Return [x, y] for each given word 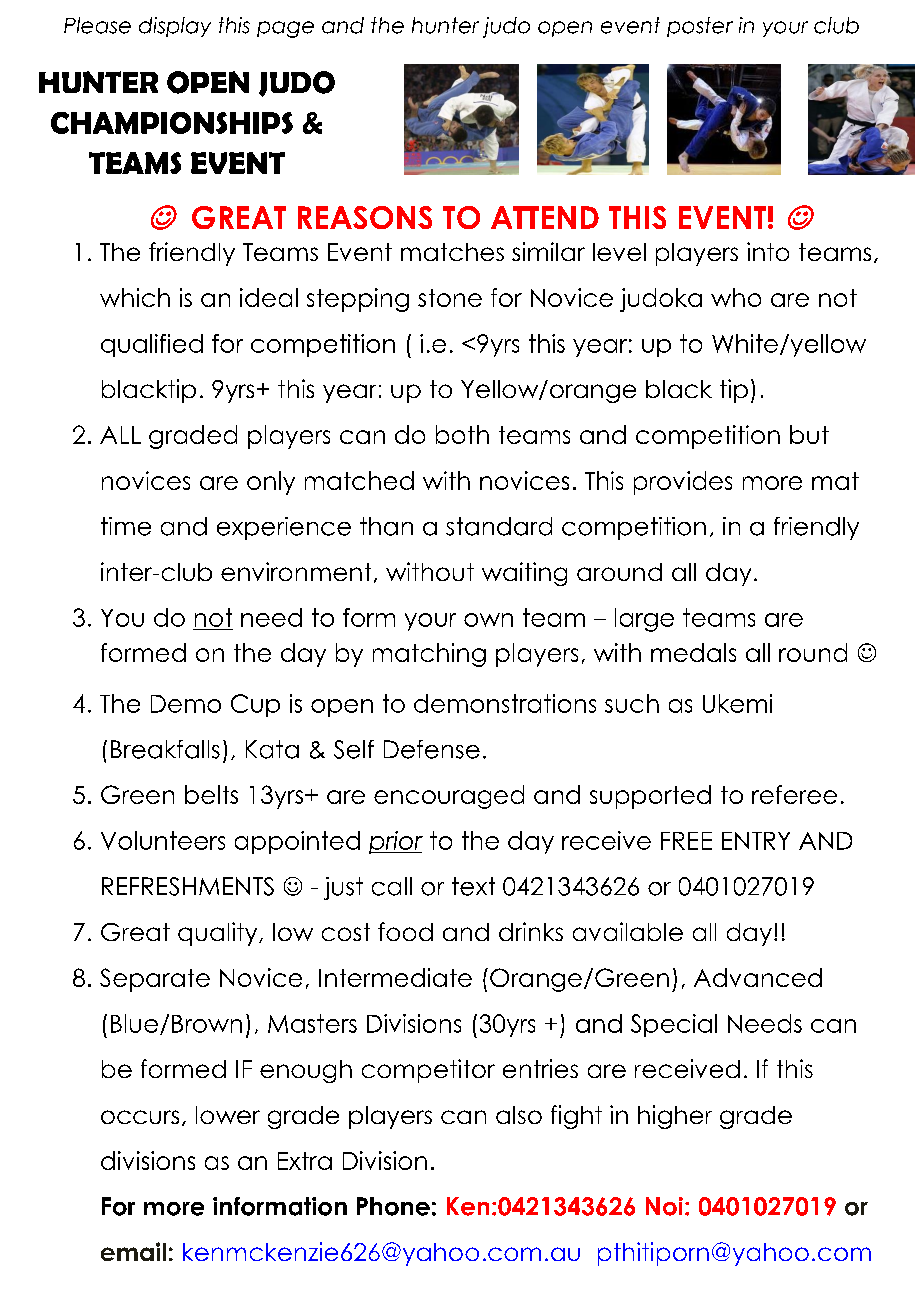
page [285, 29]
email [133, 1251]
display [175, 27]
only [271, 483]
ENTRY [756, 841]
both [462, 434]
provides [683, 483]
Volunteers [163, 840]
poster [700, 27]
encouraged [449, 797]
